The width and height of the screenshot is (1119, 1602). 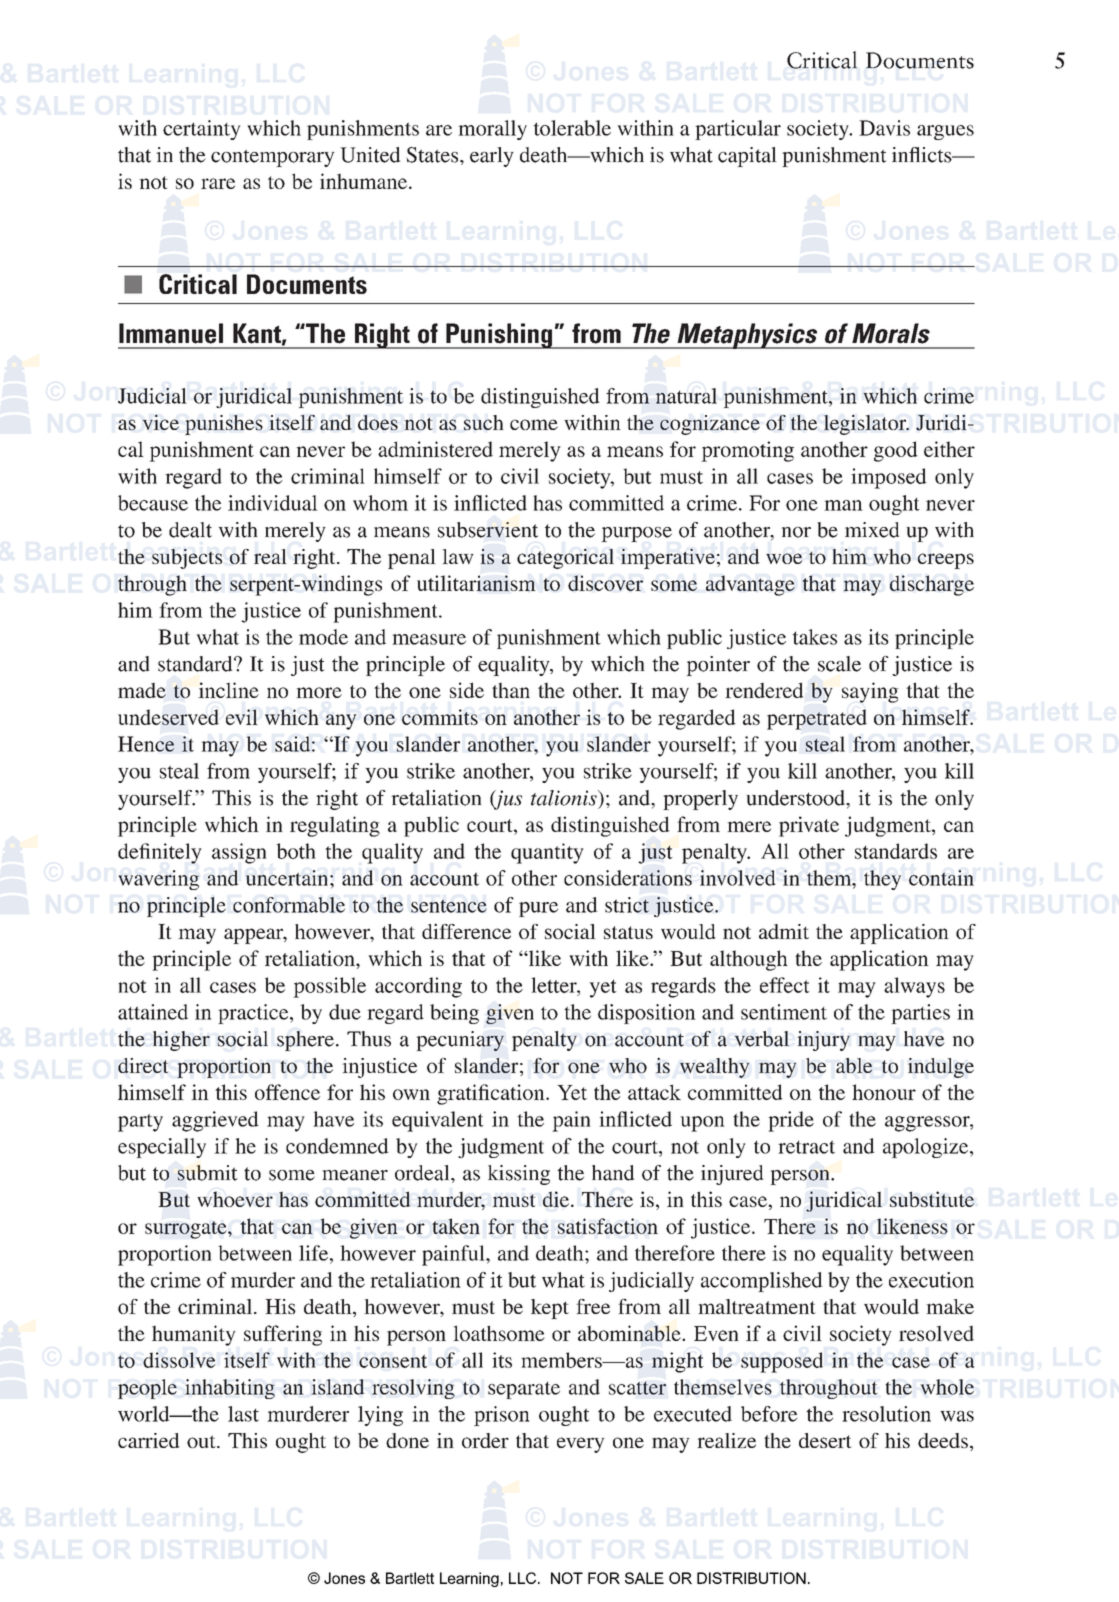 What do you see at coordinates (914, 987) in the screenshot?
I see `always` at bounding box center [914, 987].
